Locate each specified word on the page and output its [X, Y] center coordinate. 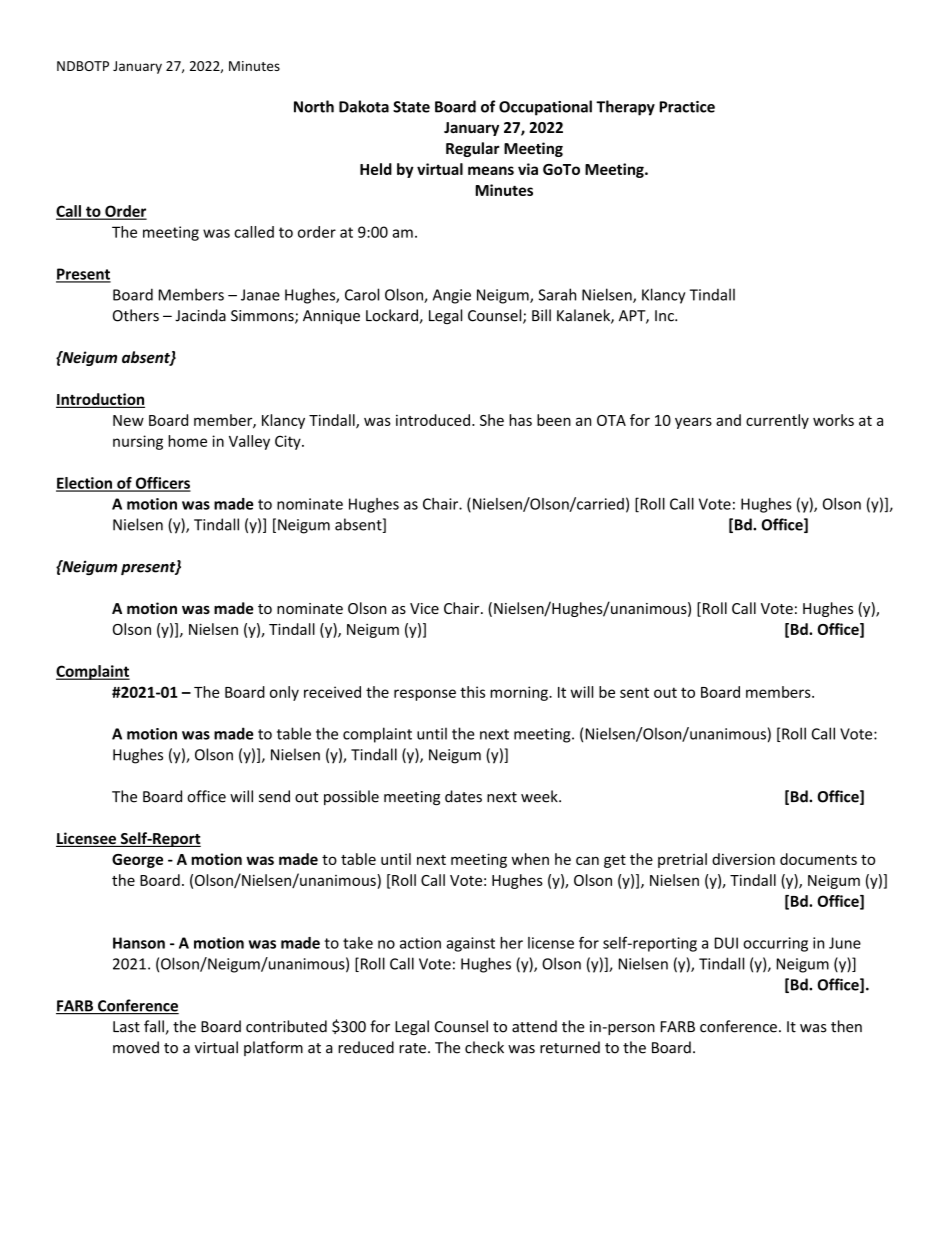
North [314, 106]
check [484, 1047]
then [846, 1026]
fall [154, 1026]
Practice [687, 107]
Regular [473, 149]
